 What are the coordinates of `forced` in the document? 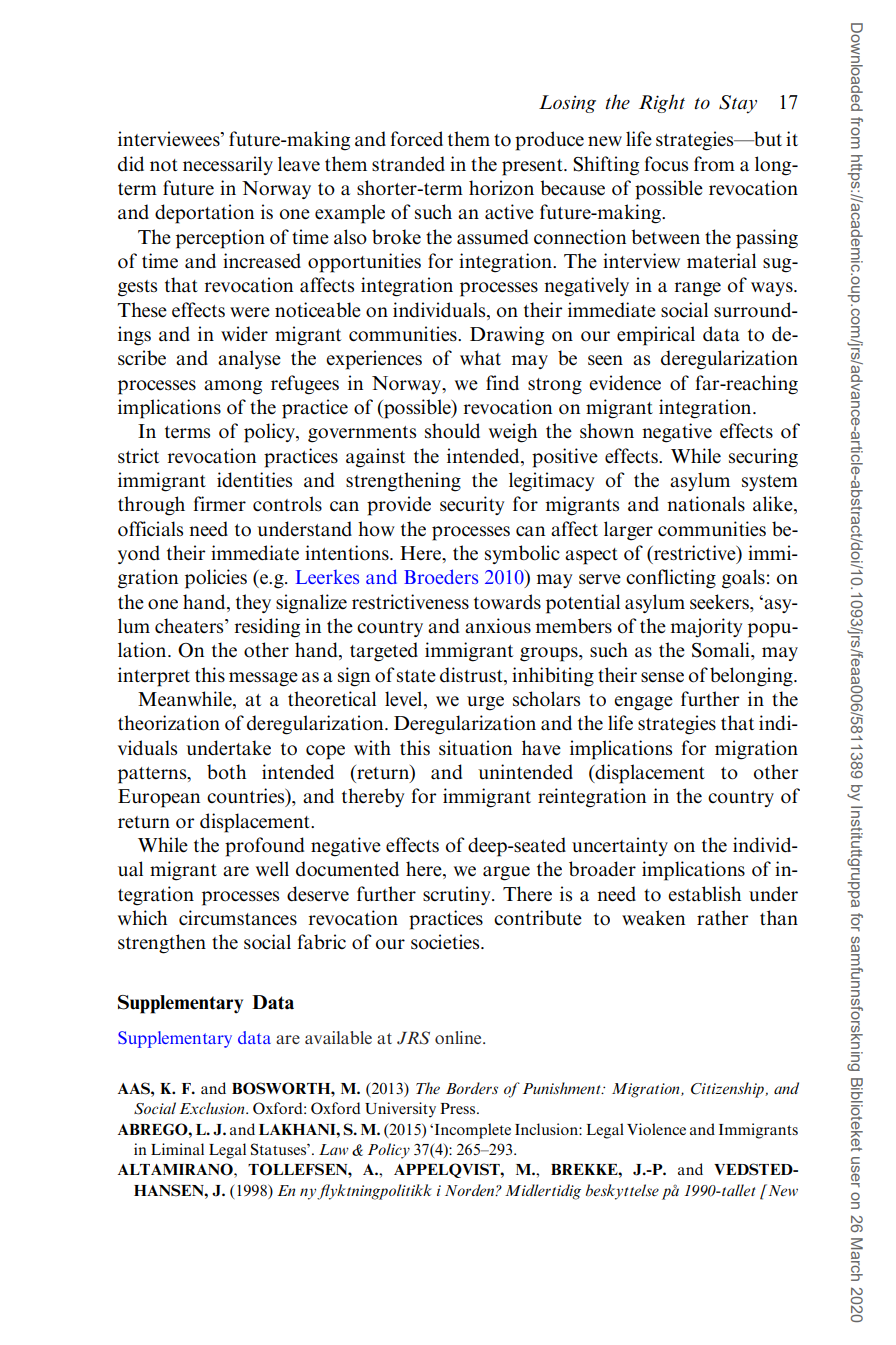 It's located at (416, 139).
